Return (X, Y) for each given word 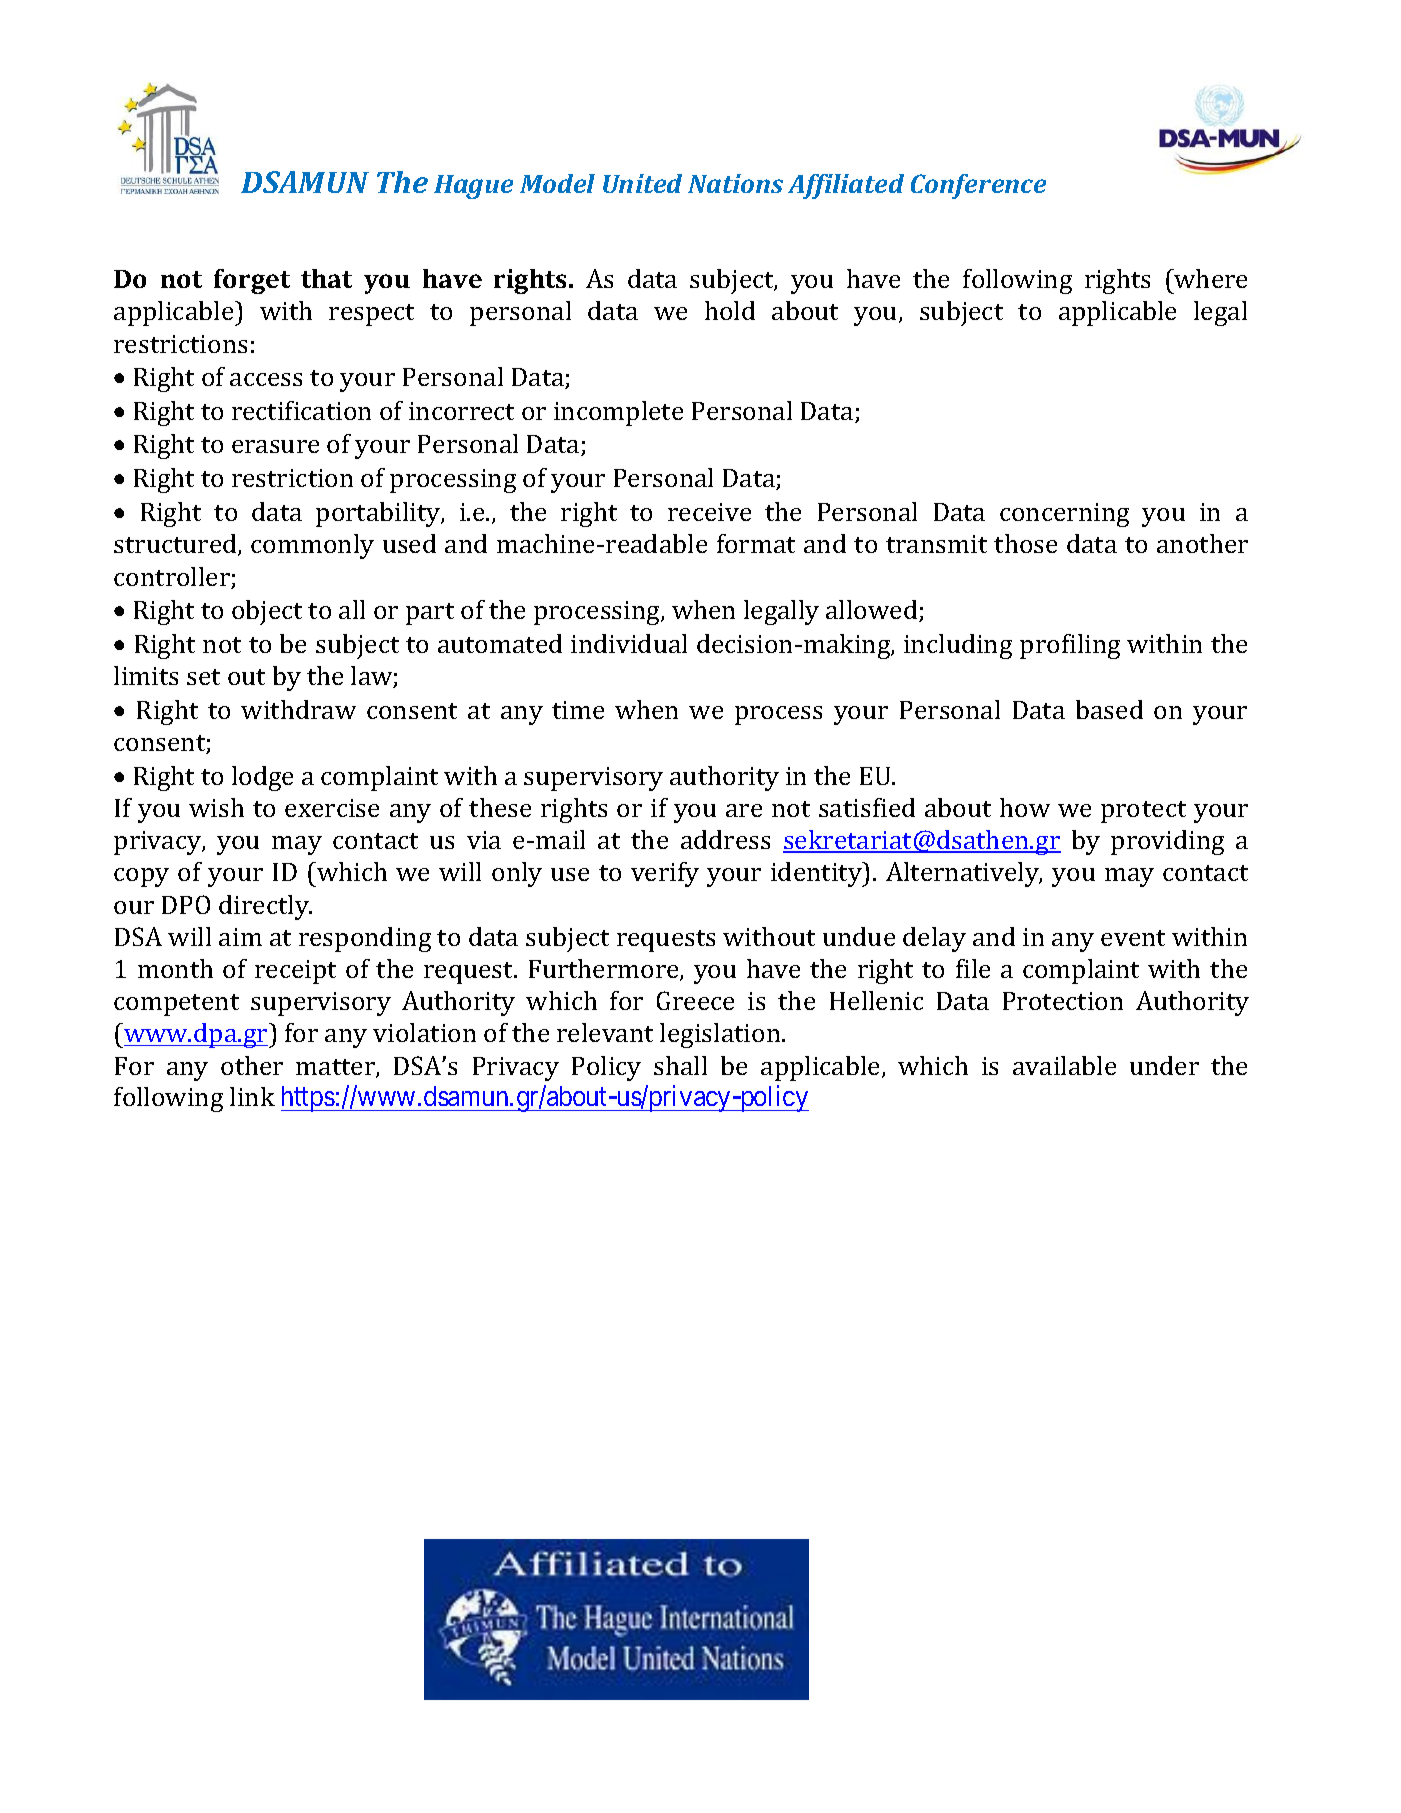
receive (709, 512)
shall (680, 1065)
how (1025, 807)
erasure (275, 446)
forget (252, 281)
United (642, 183)
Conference (978, 186)
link (252, 1096)
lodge (262, 778)
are (744, 810)
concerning (1064, 515)
